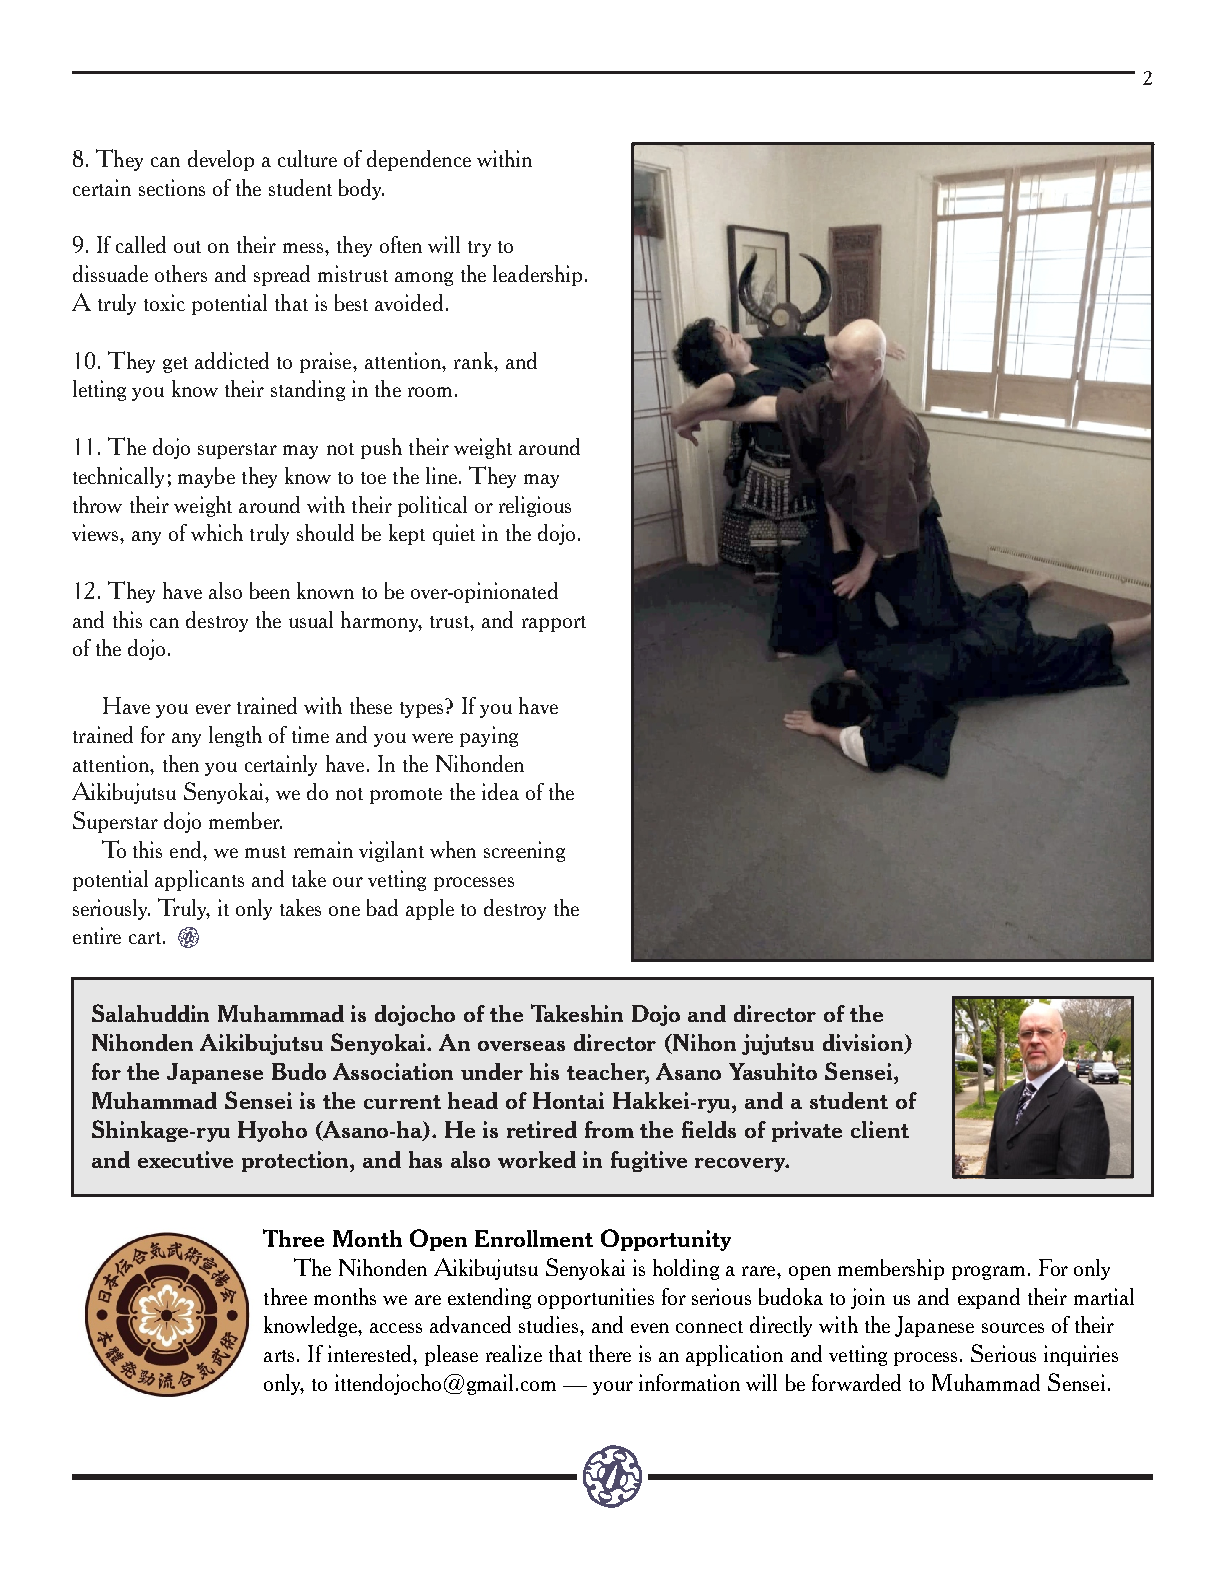 The image size is (1225, 1585). I want to click on try, so click(479, 249).
